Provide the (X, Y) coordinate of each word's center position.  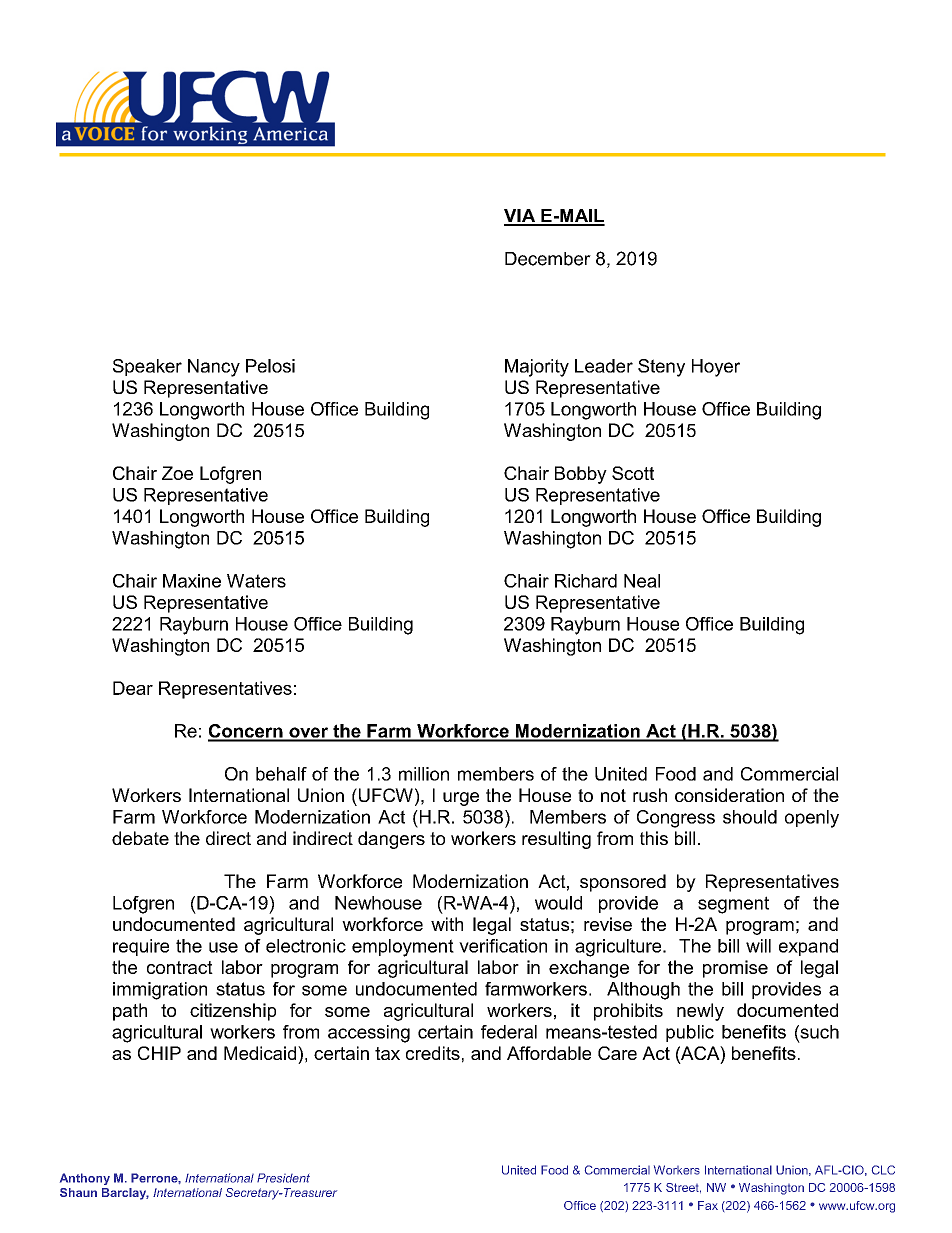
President (283, 1178)
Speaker (147, 367)
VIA (521, 217)
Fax (708, 1205)
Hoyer (716, 368)
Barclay (125, 1194)
